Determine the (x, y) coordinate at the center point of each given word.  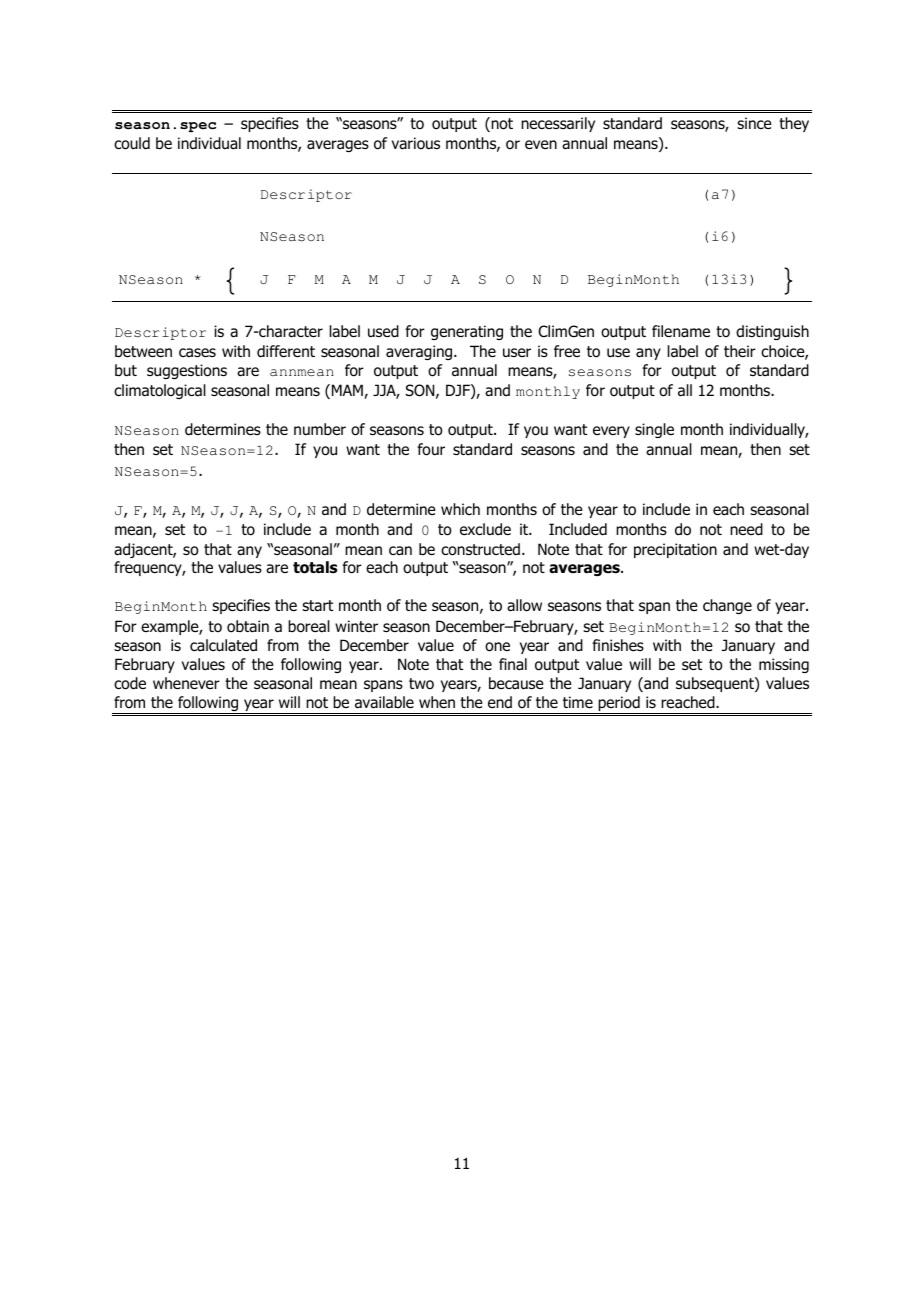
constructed (480, 549)
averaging (420, 352)
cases (197, 352)
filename (681, 331)
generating (467, 332)
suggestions (187, 371)
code (130, 683)
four (431, 449)
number (320, 429)
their (740, 351)
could (132, 143)
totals (315, 567)
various (416, 143)
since (754, 123)
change (727, 606)
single (654, 430)
